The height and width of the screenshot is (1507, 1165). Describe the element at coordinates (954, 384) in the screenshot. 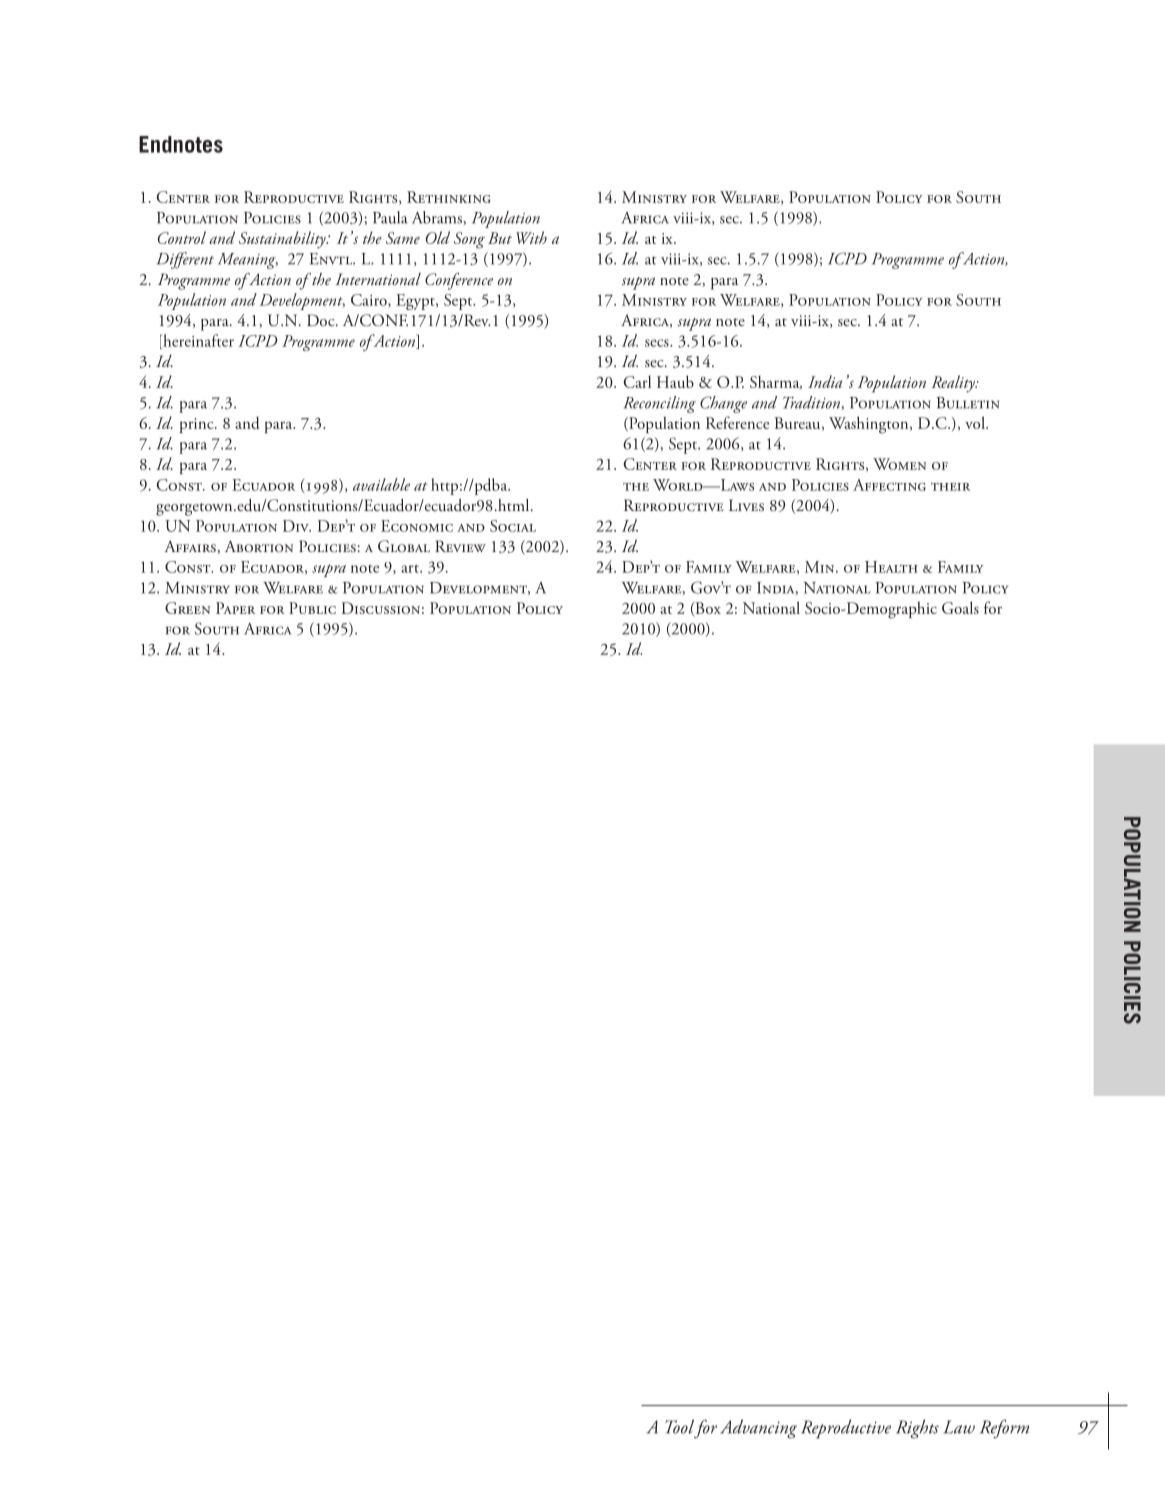

I see `Reality` at that location.
